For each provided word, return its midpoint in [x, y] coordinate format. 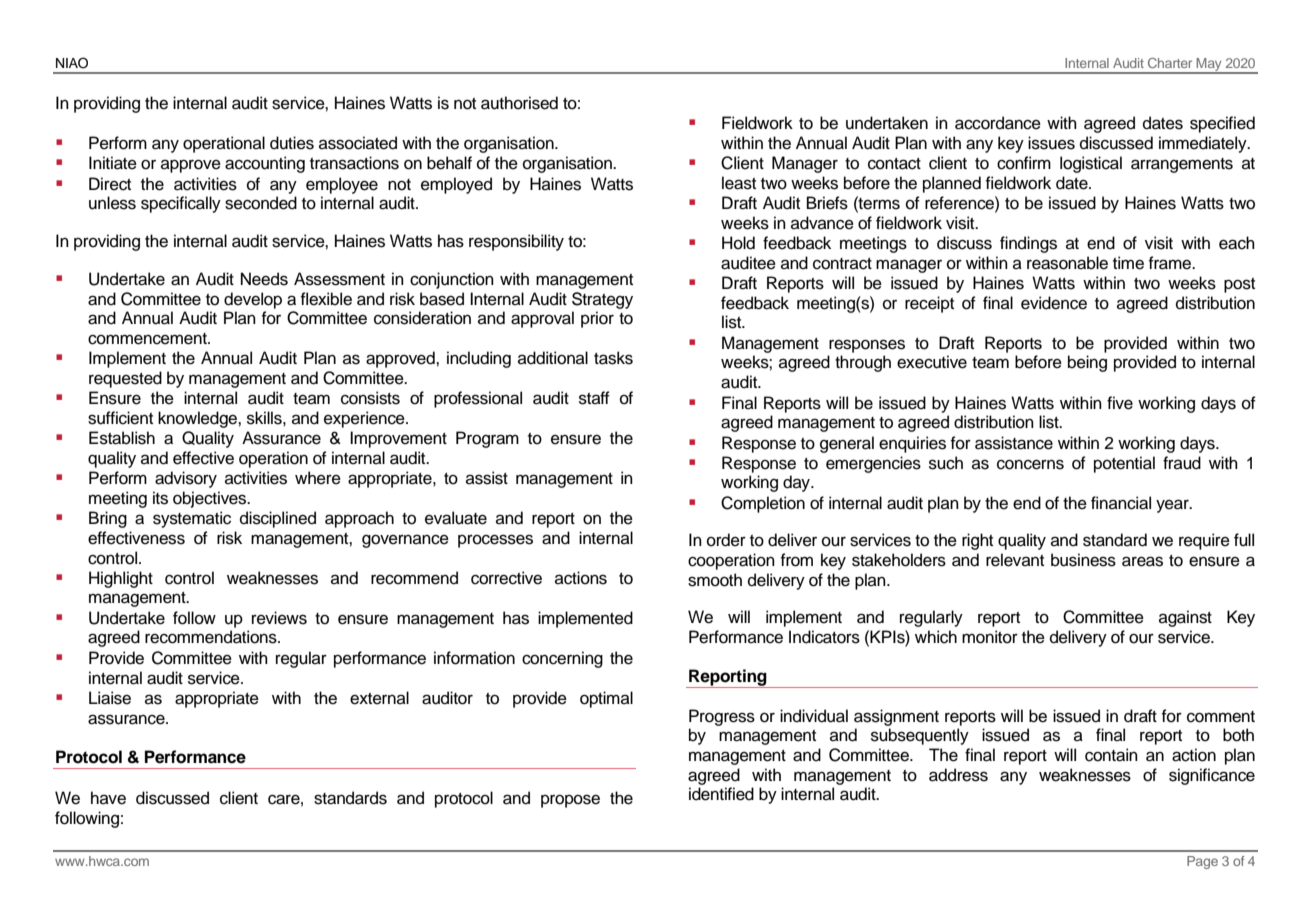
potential [1124, 464]
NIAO [72, 63]
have [108, 798]
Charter [1170, 63]
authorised [519, 103]
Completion [763, 504]
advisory [186, 479]
